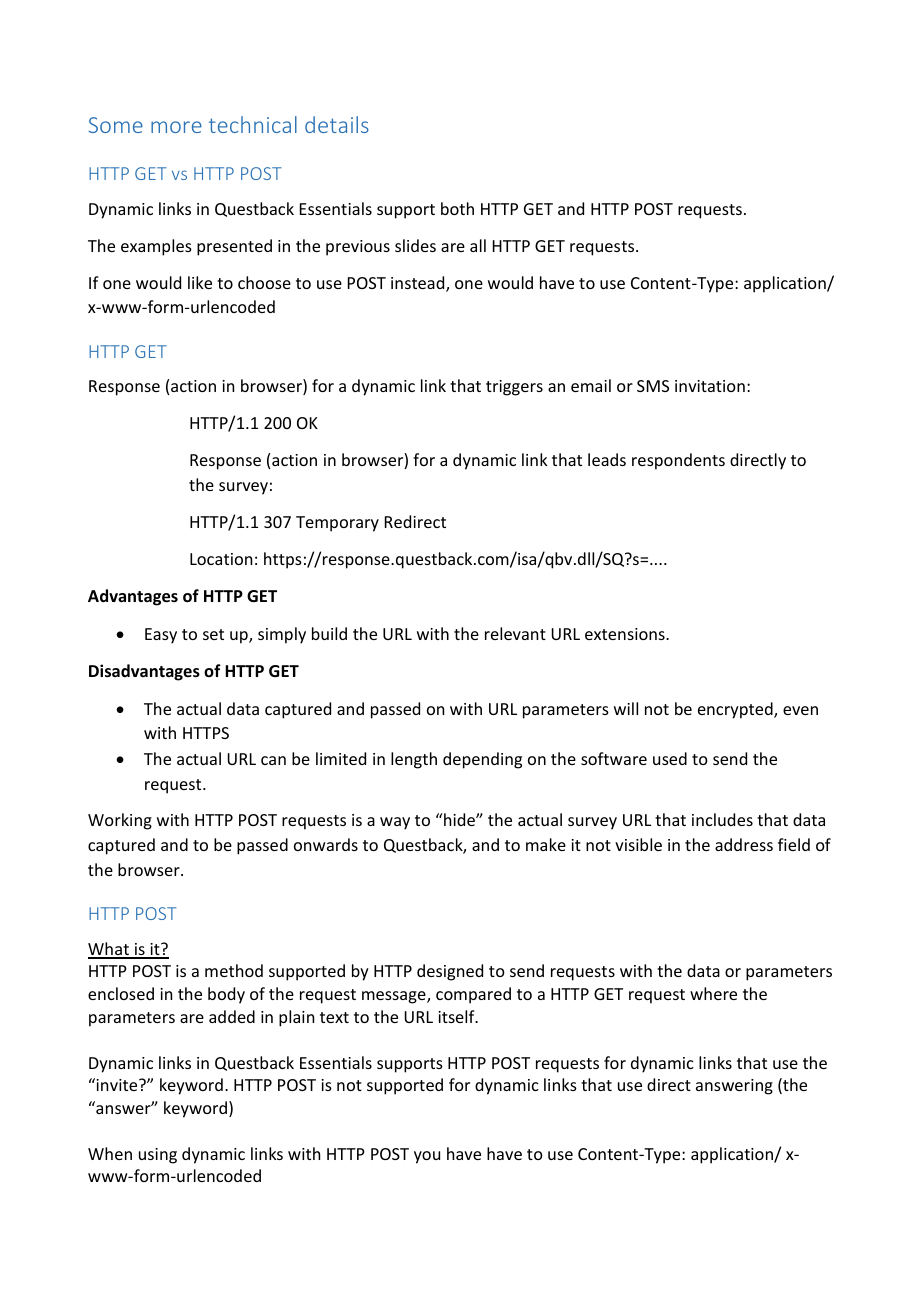  Describe the element at coordinates (459, 819) in the screenshot. I see `hide` at that location.
